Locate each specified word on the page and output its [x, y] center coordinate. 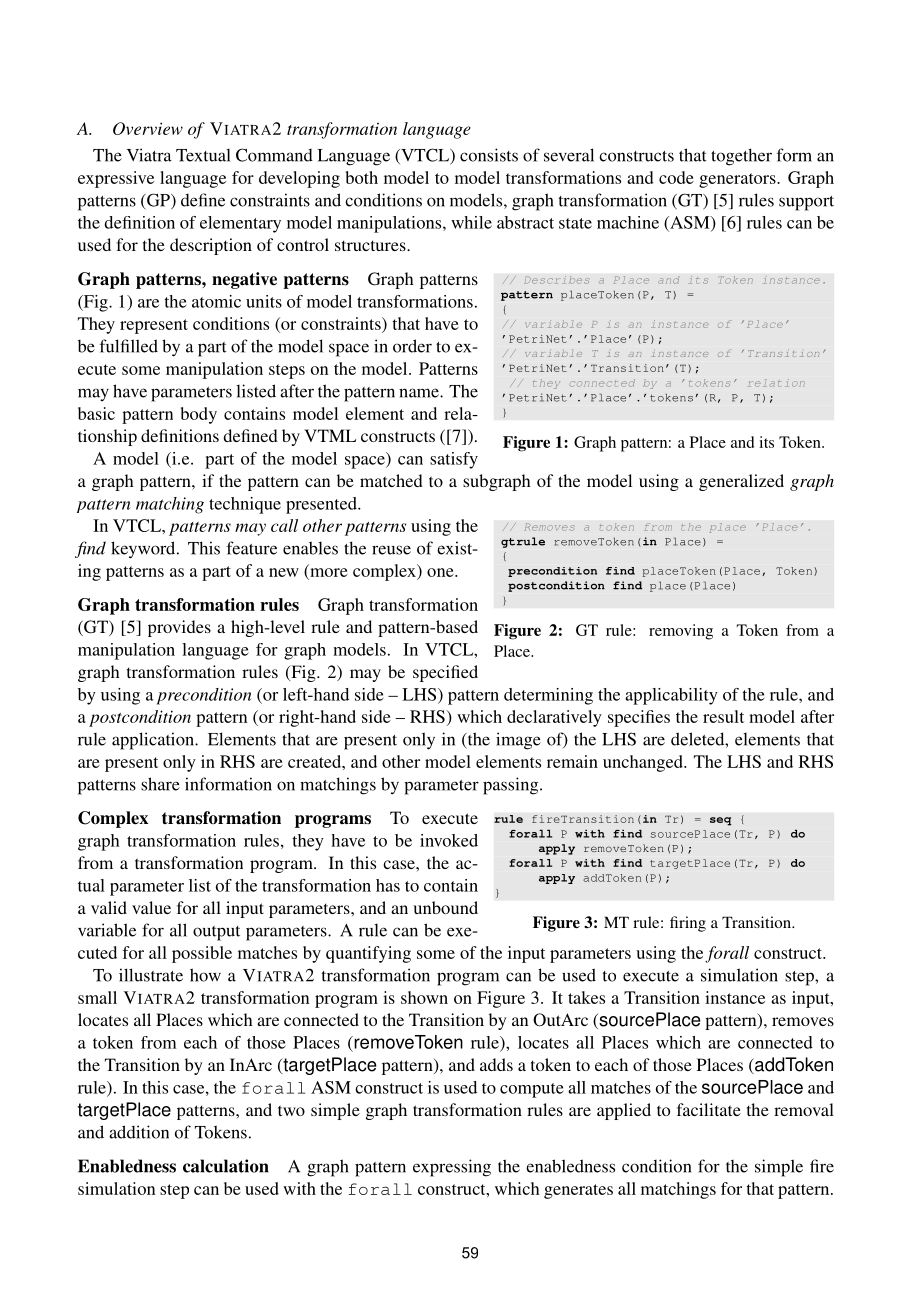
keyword [144, 550]
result [723, 716]
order [412, 346]
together [741, 157]
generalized [741, 482]
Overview [148, 128]
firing [688, 924]
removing [681, 632]
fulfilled [129, 346]
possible [202, 954]
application [154, 741]
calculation [226, 1166]
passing [512, 786]
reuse [391, 550]
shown [424, 997]
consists [489, 155]
